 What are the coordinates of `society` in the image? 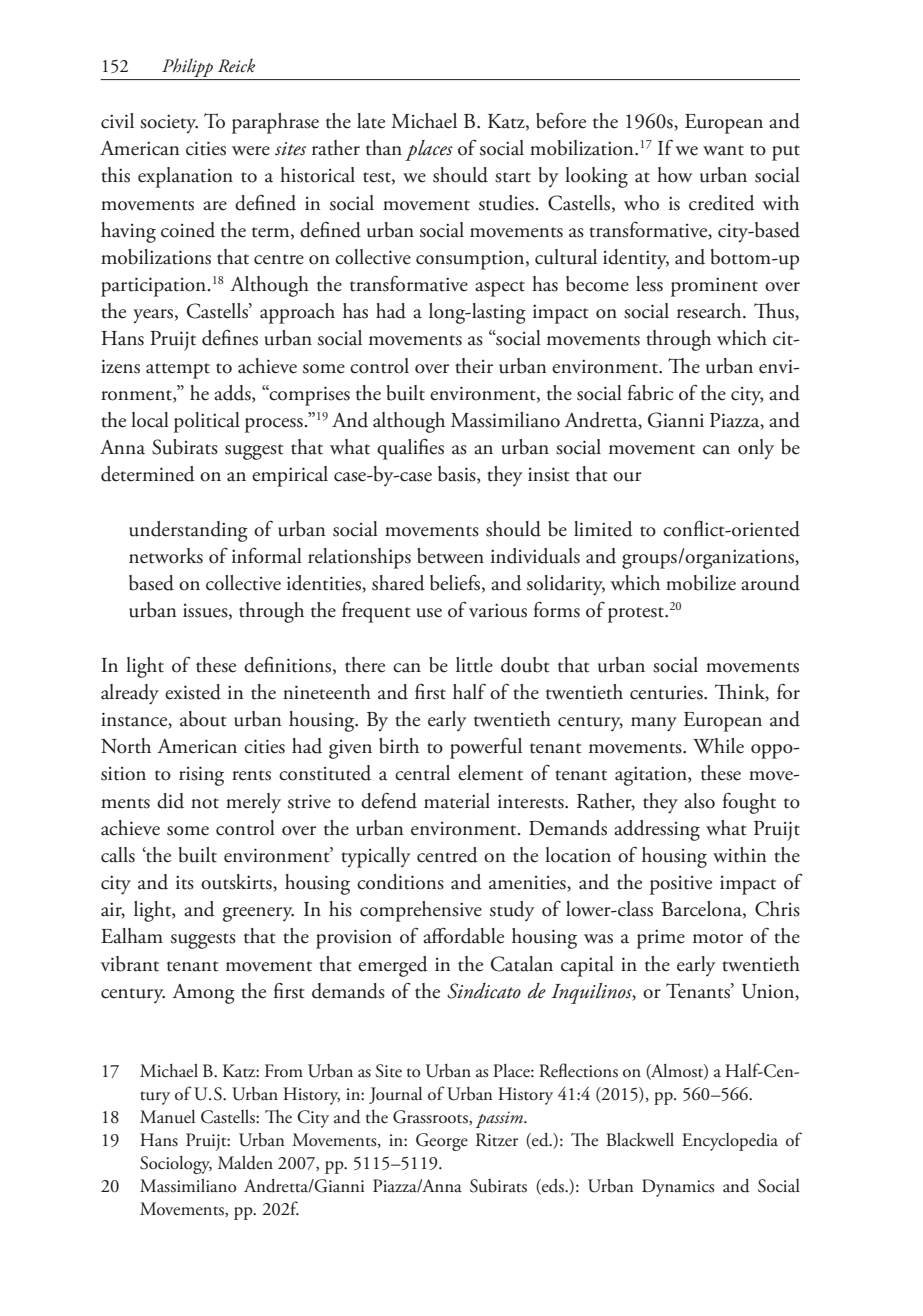 It's located at (169, 124).
